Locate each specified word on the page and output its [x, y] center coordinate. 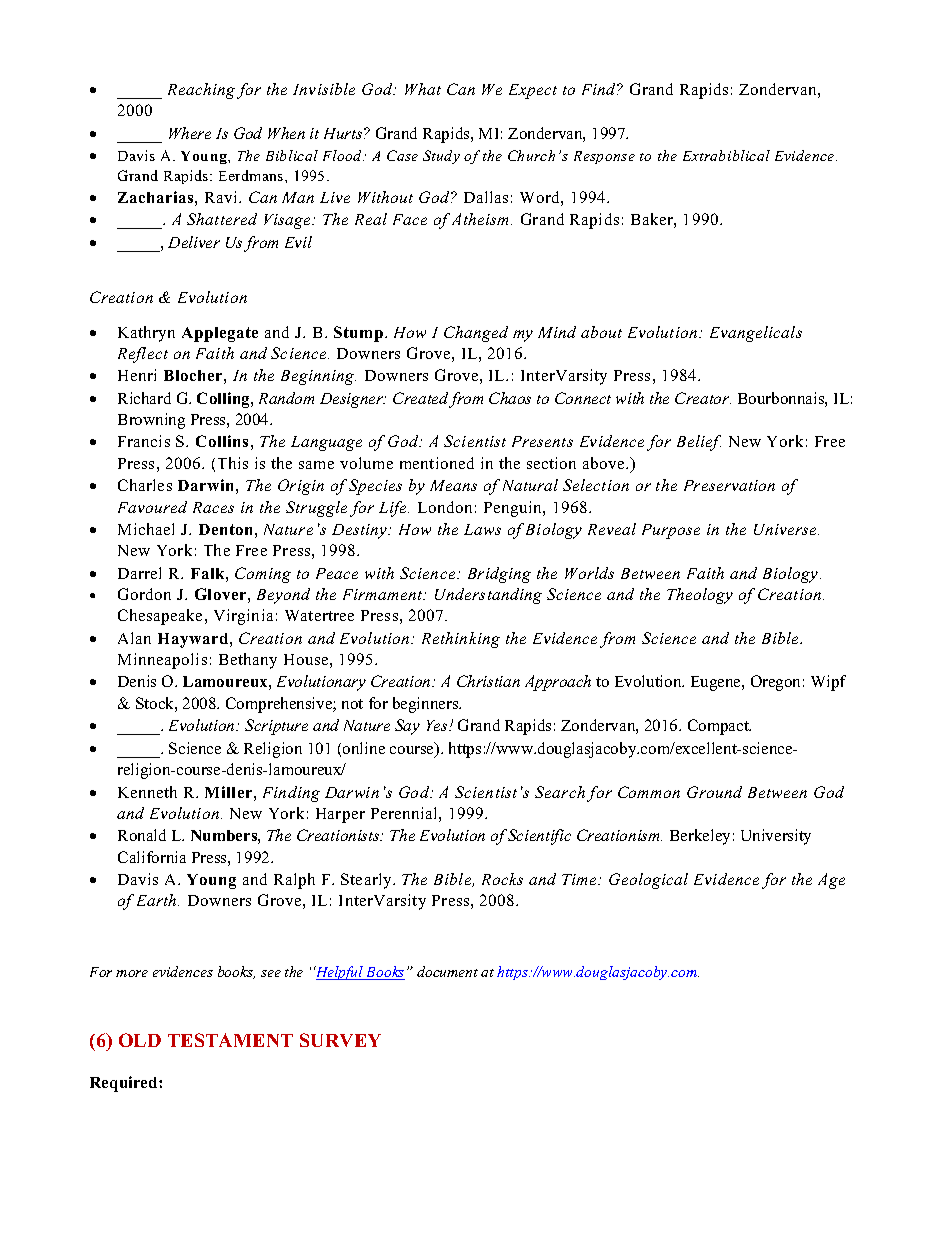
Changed [476, 334]
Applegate [220, 334]
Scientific [539, 837]
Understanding [488, 596]
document [447, 971]
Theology [700, 596]
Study [441, 157]
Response [604, 157]
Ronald [142, 835]
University [776, 837]
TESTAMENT [230, 1040]
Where [190, 133]
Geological [648, 881]
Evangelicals [756, 334]
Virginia [243, 617]
